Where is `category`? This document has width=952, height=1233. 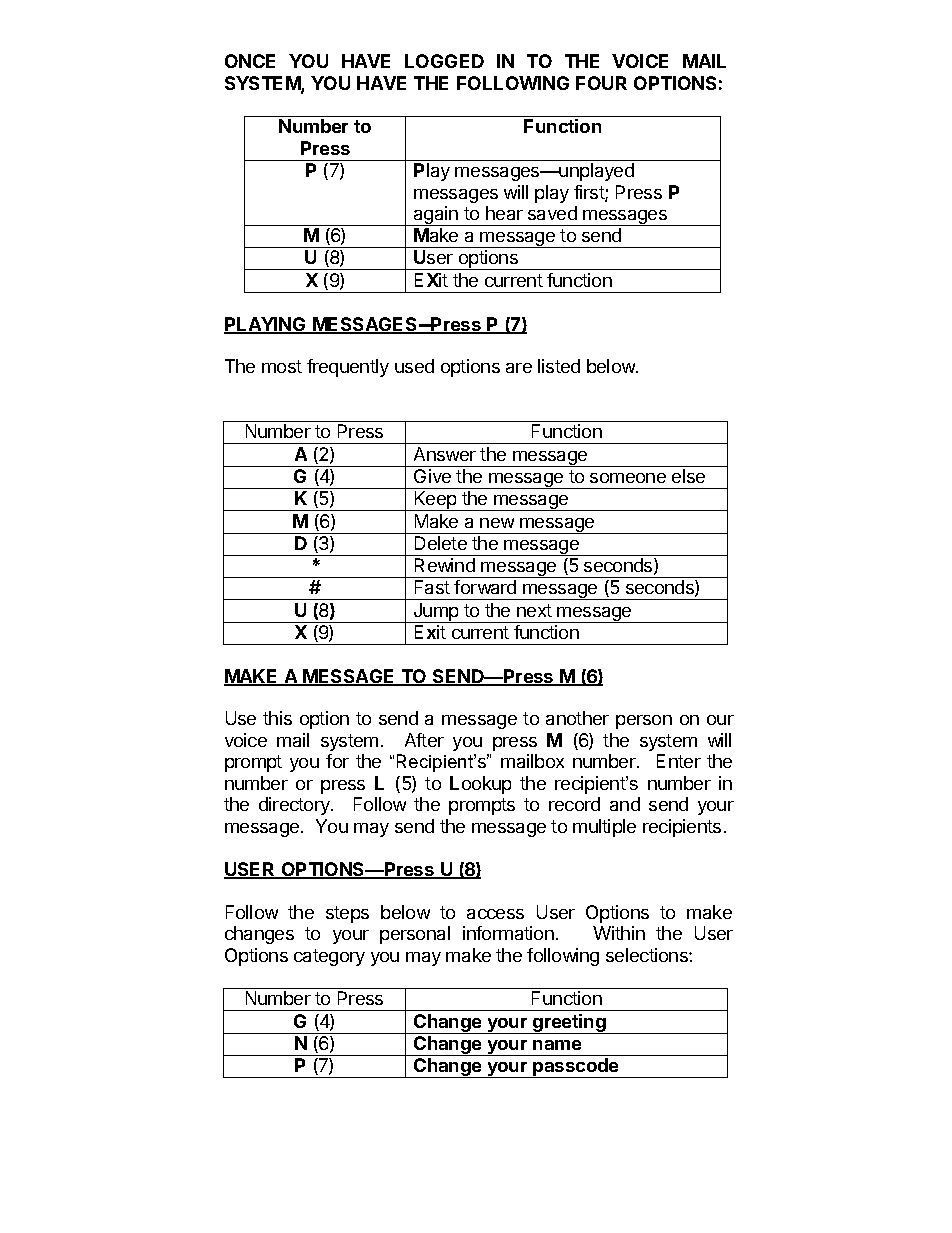
category is located at coordinates (329, 957).
